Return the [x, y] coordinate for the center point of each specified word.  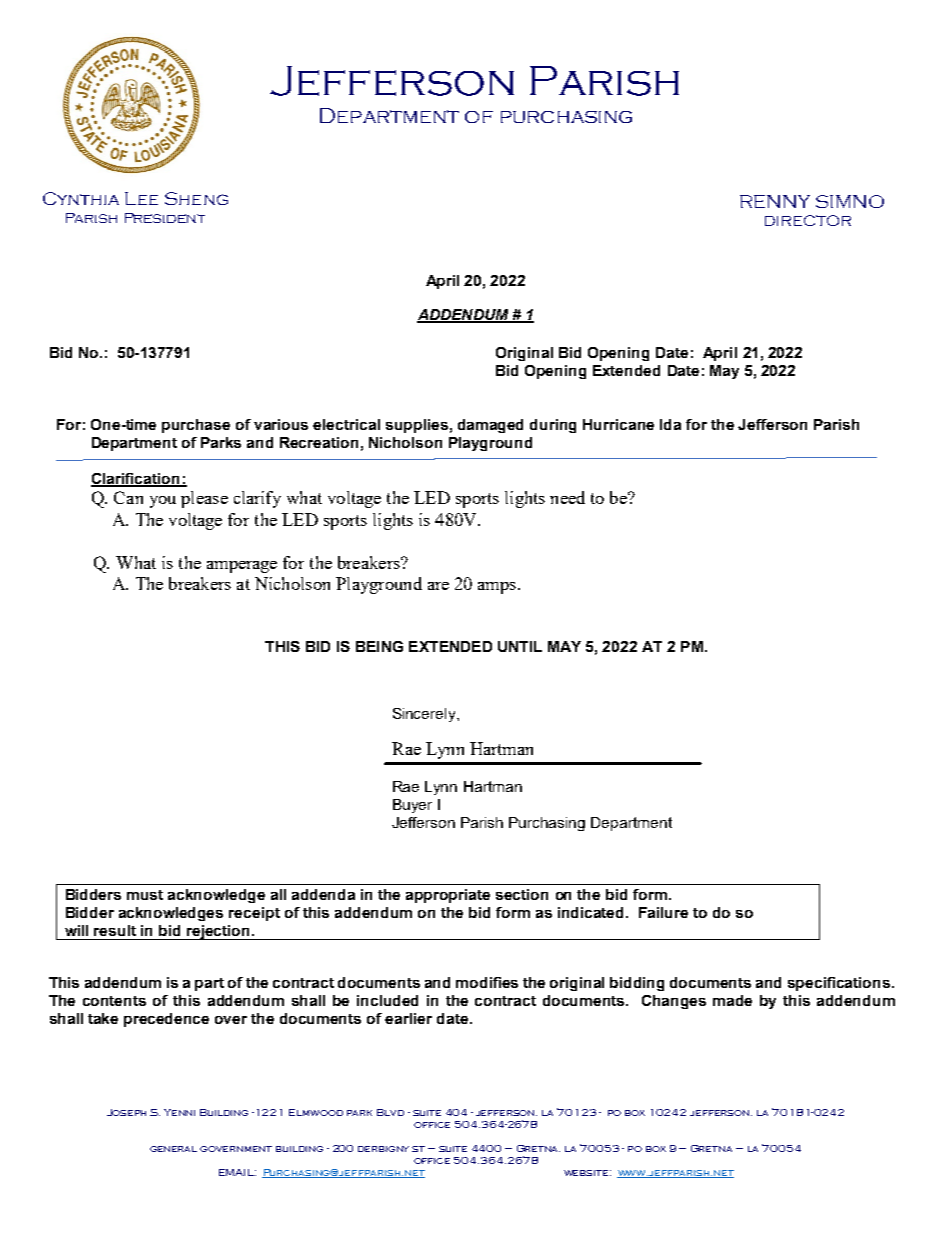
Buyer [412, 806]
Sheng [196, 198]
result [115, 930]
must [145, 895]
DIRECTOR [808, 220]
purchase [196, 426]
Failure [663, 912]
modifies [487, 982]
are [438, 586]
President [165, 218]
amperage [242, 567]
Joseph [126, 1112]
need [567, 497]
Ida [670, 424]
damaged [490, 426]
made [732, 1000]
